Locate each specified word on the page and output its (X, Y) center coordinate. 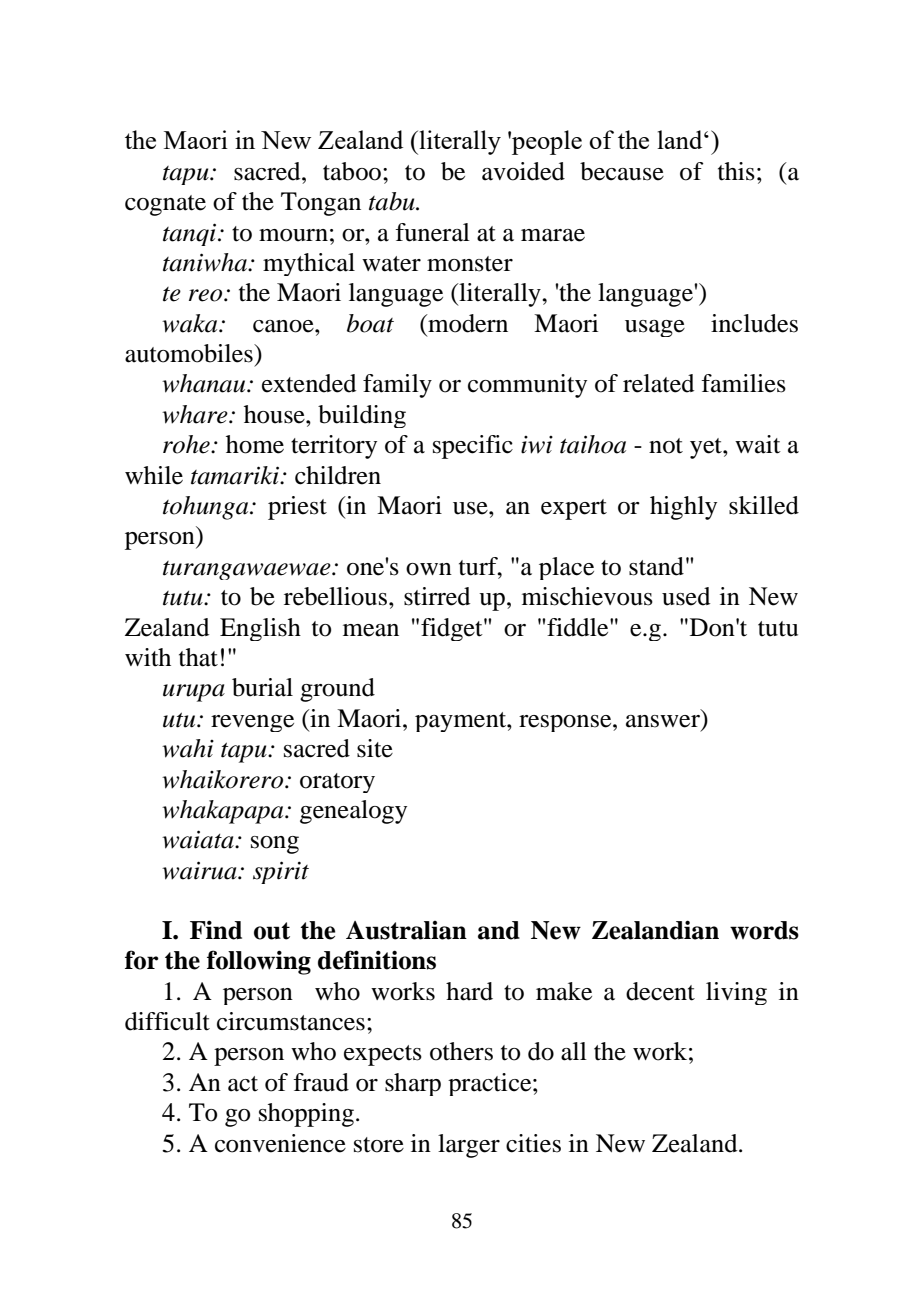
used (686, 596)
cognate (165, 205)
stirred (437, 596)
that (198, 657)
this (736, 171)
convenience (280, 1143)
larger (469, 1146)
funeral (432, 232)
